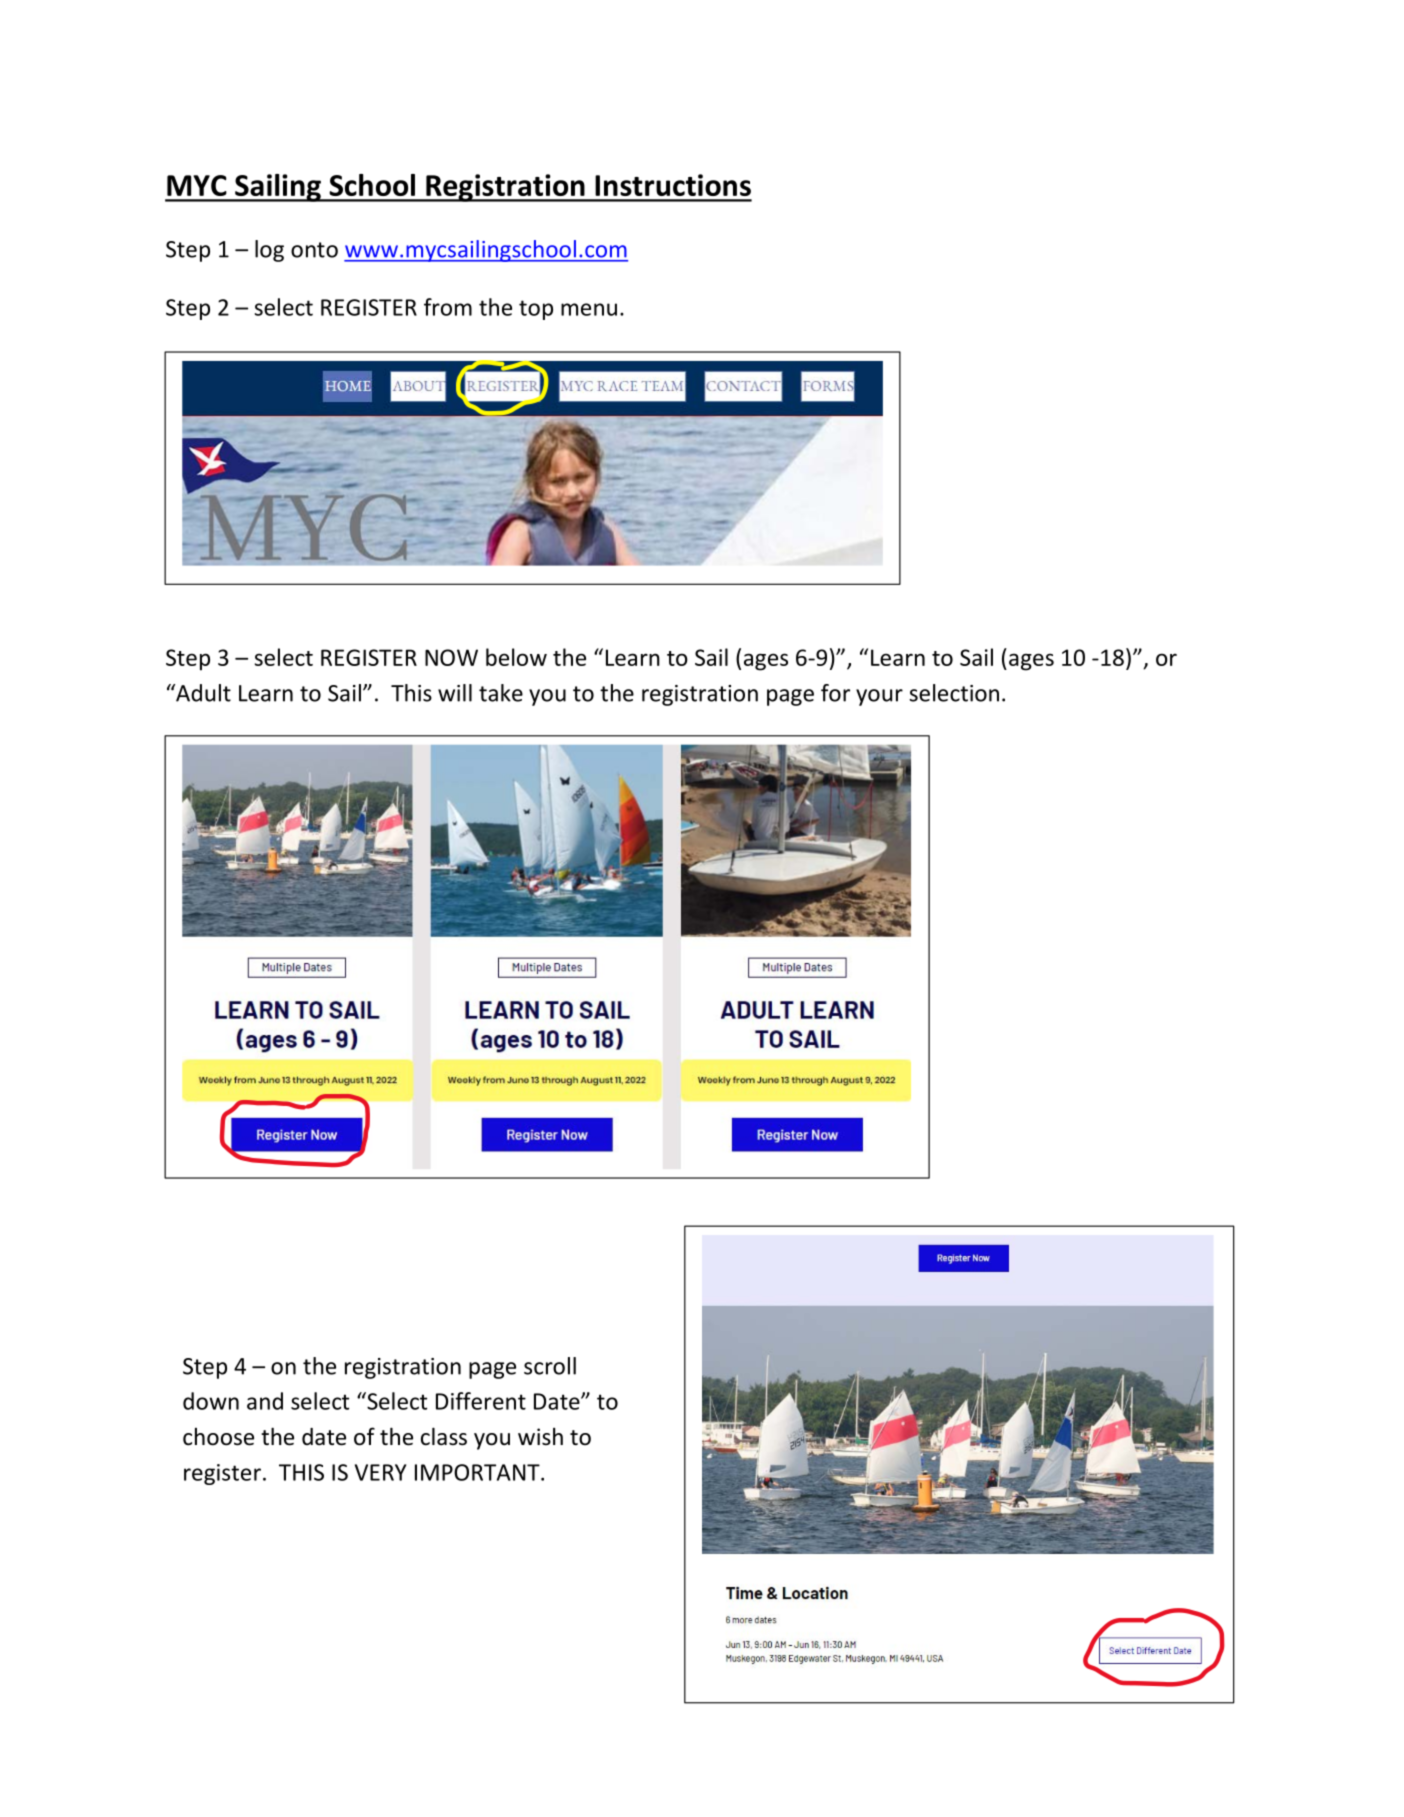  I want to click on log, so click(269, 251).
